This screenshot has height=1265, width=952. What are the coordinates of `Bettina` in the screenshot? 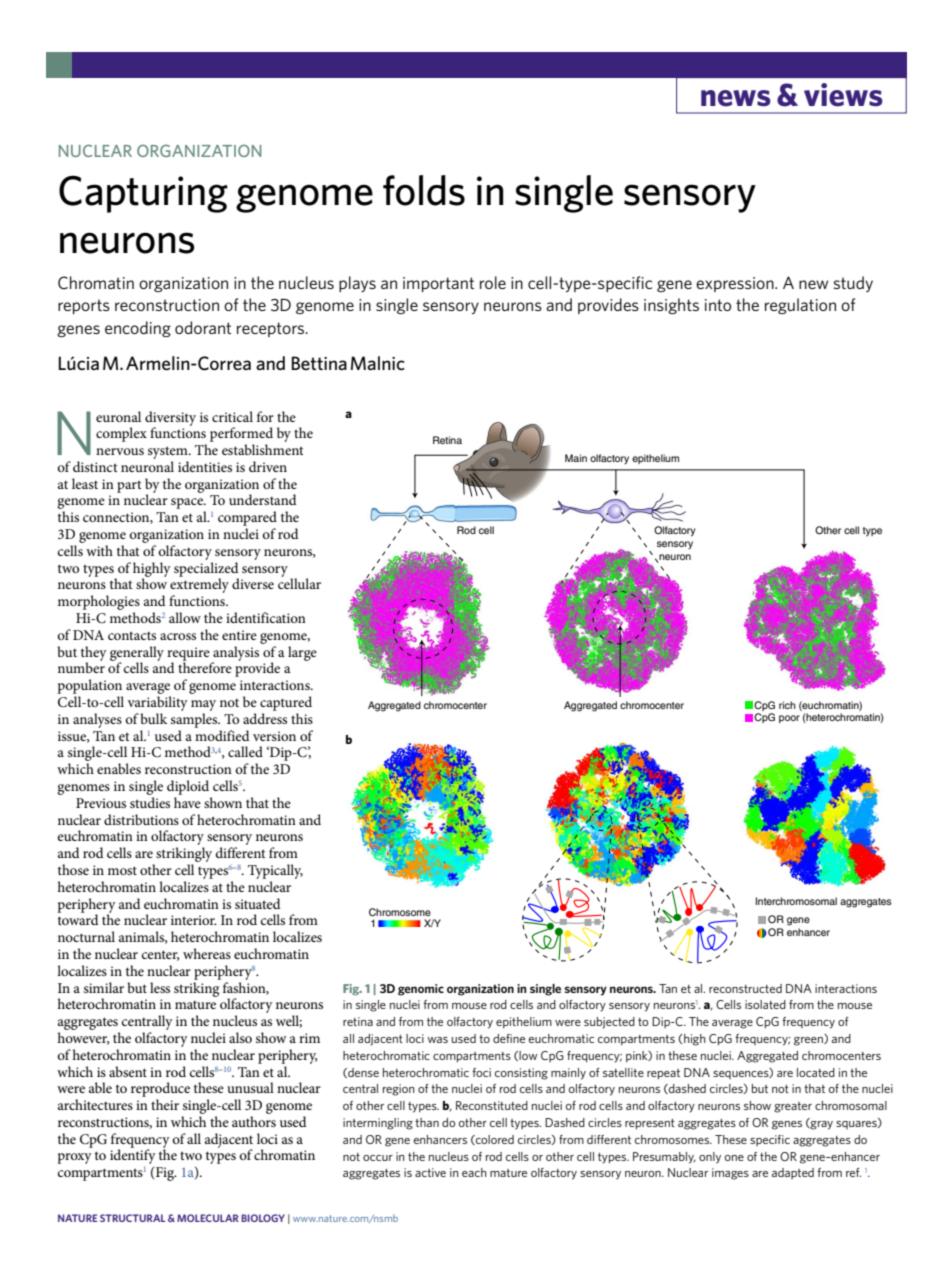 It's located at (319, 363).
